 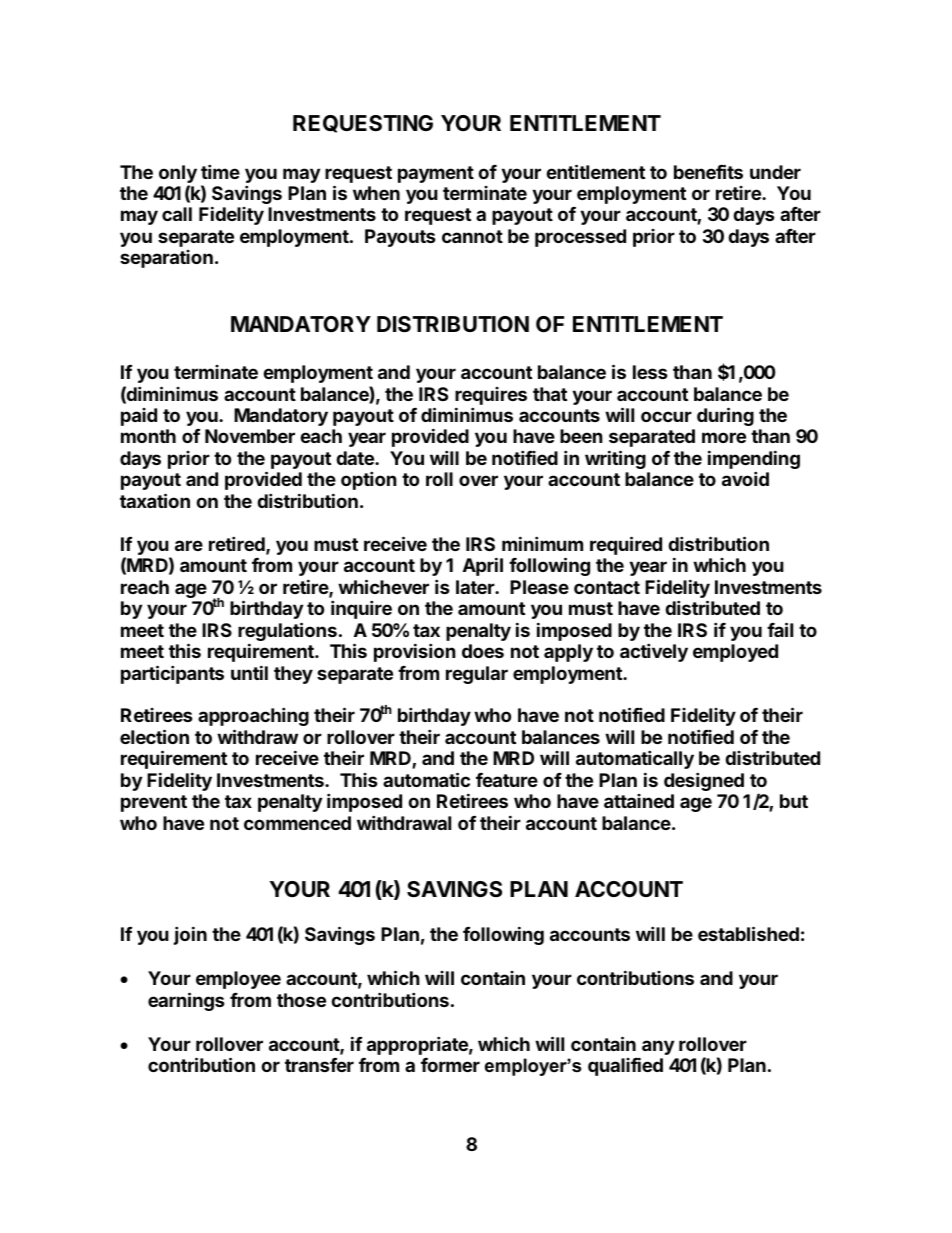 What do you see at coordinates (436, 174) in the screenshot?
I see `payment` at bounding box center [436, 174].
